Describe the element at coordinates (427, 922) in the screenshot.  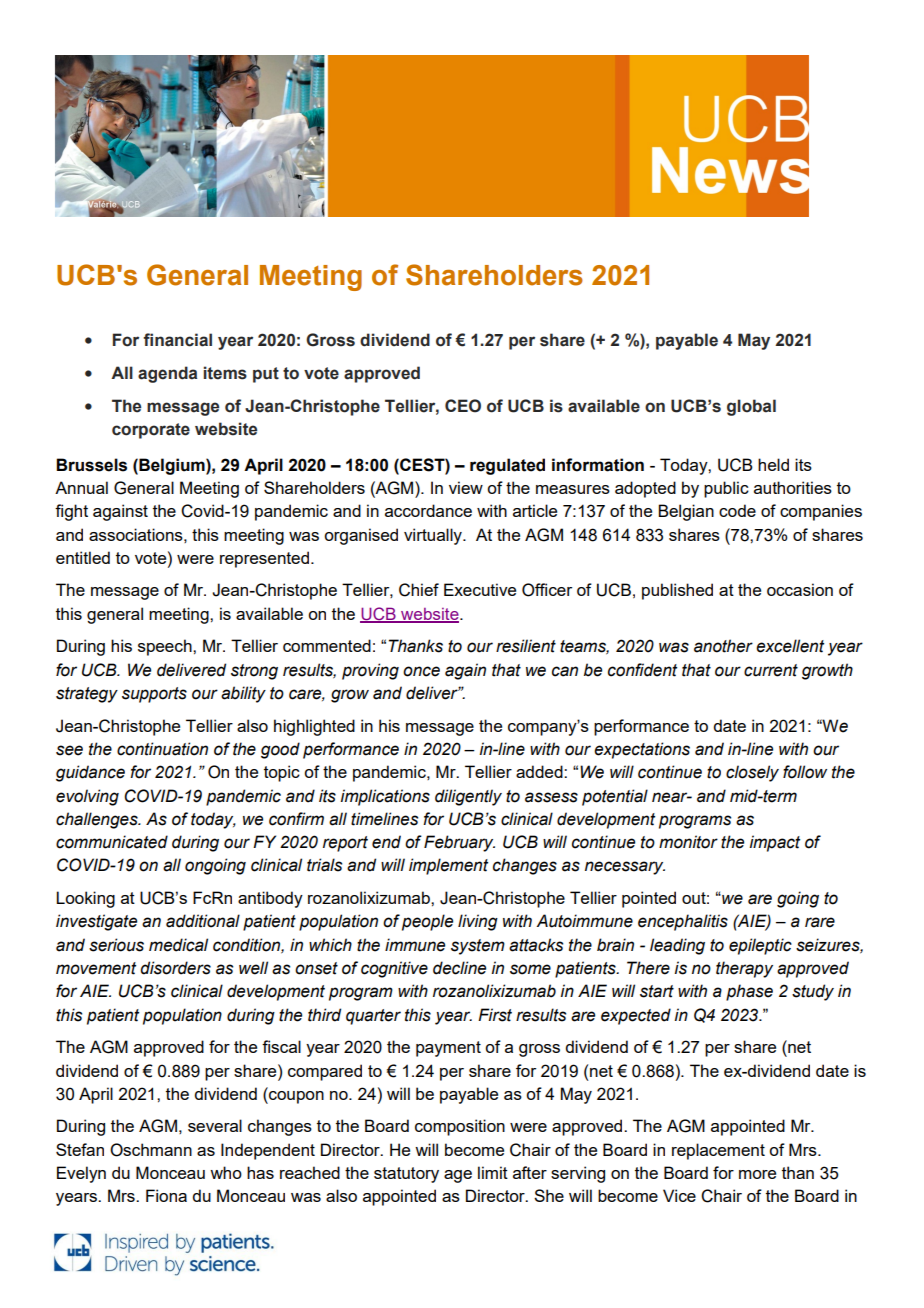
I see `people` at that location.
